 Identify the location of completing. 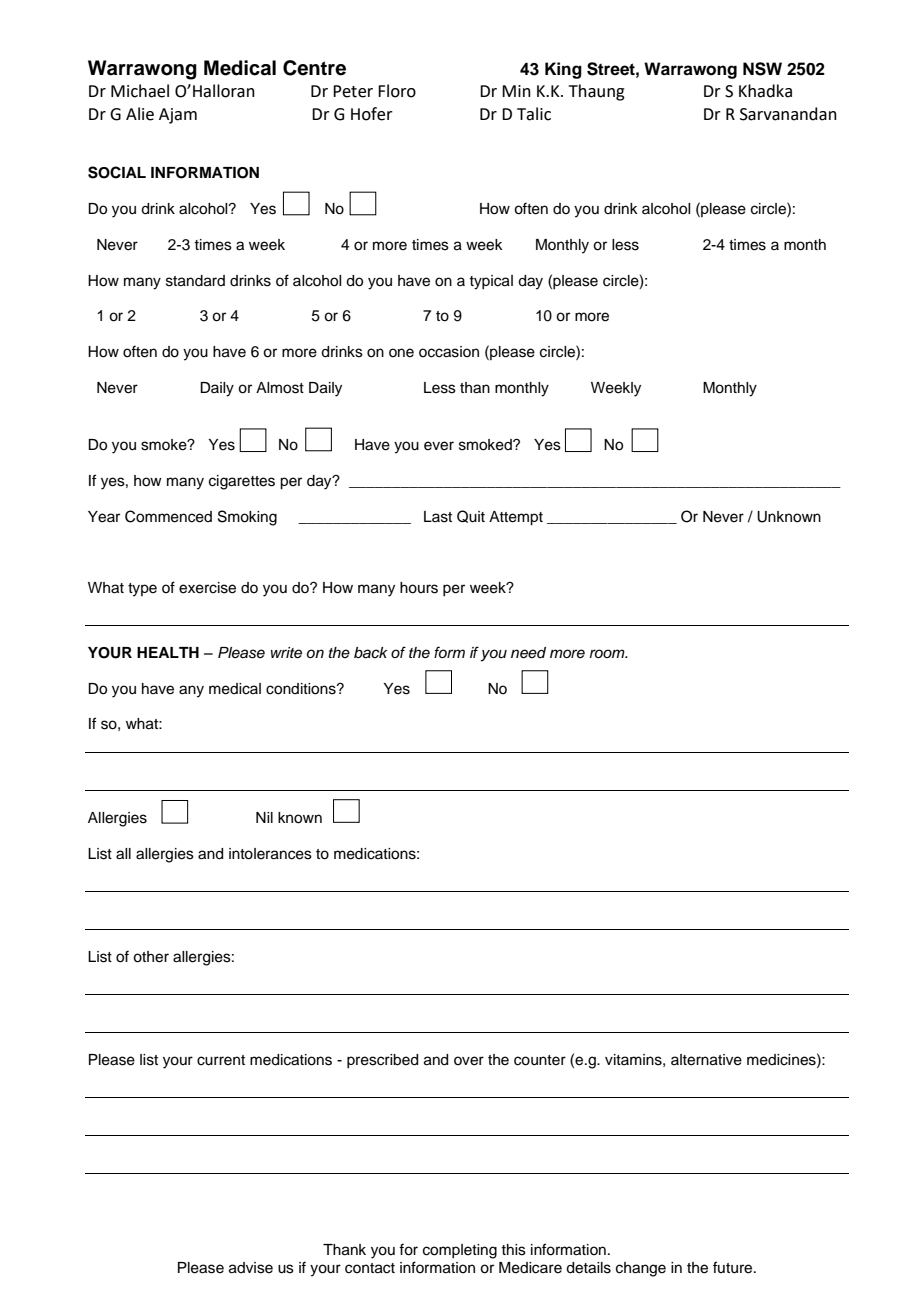
(460, 1251).
